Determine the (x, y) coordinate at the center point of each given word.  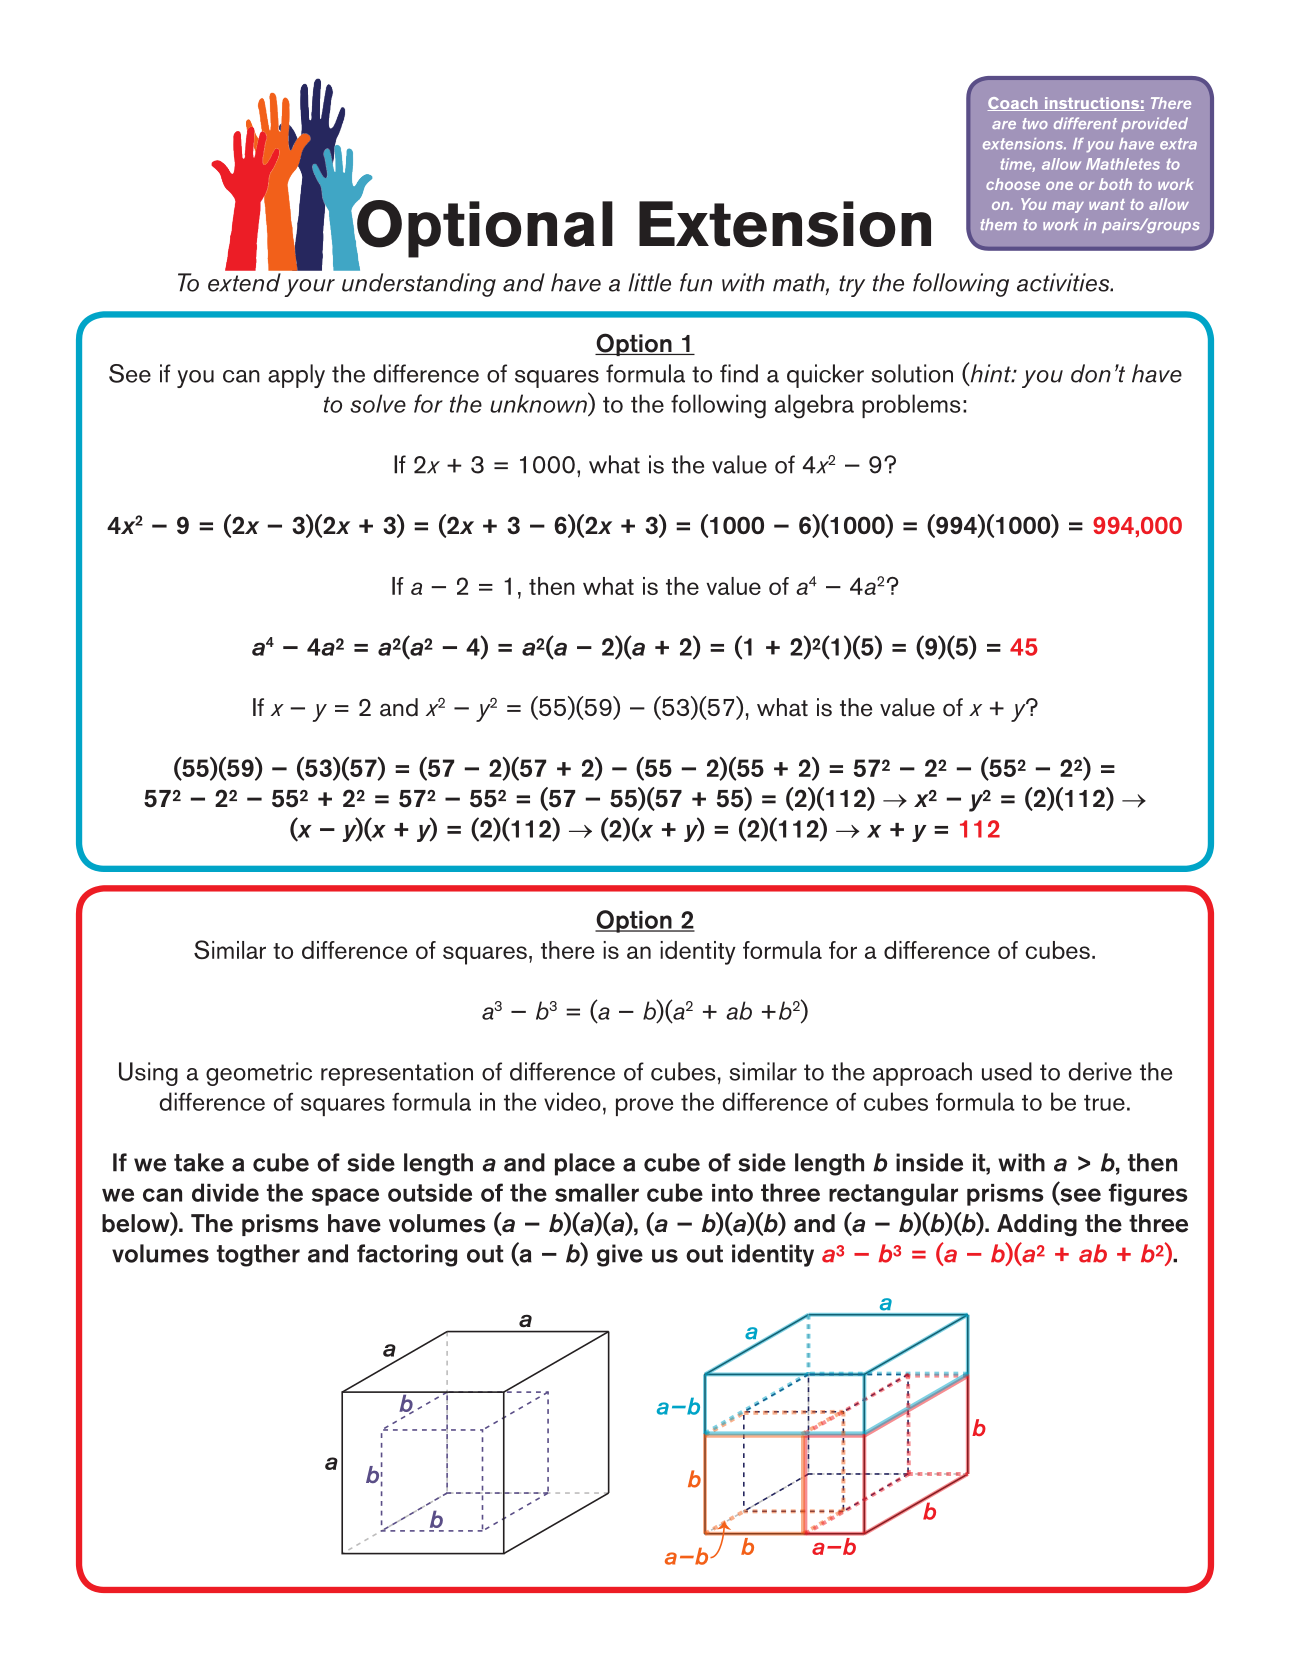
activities (1064, 282)
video (572, 1101)
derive (1100, 1071)
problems (911, 406)
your (309, 288)
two (1035, 123)
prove (644, 1107)
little (649, 282)
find (739, 373)
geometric (259, 1074)
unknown (539, 402)
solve (378, 403)
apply (296, 376)
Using (148, 1074)
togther (258, 1255)
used (1007, 1071)
